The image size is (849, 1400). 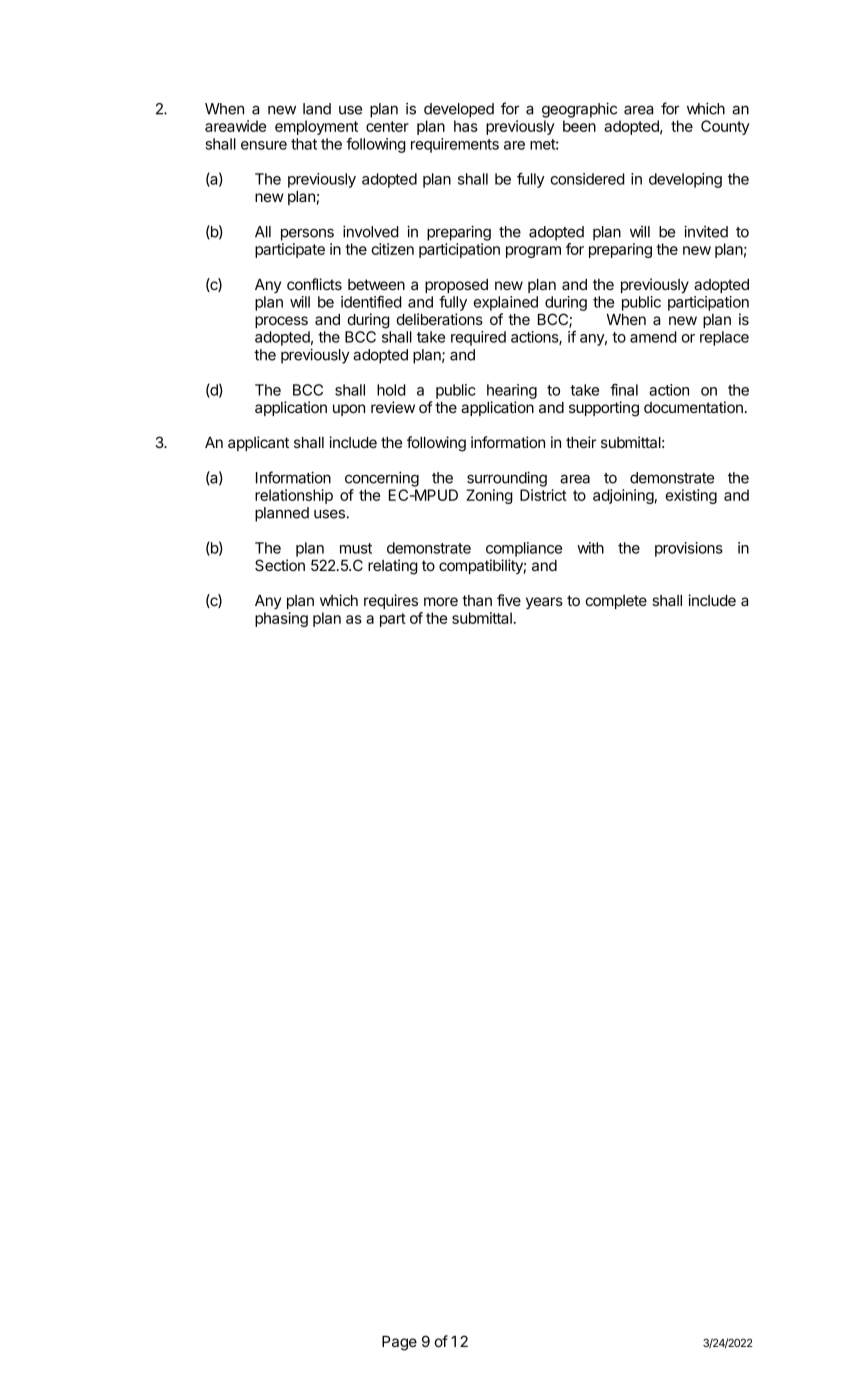 I want to click on requires, so click(x=391, y=601).
